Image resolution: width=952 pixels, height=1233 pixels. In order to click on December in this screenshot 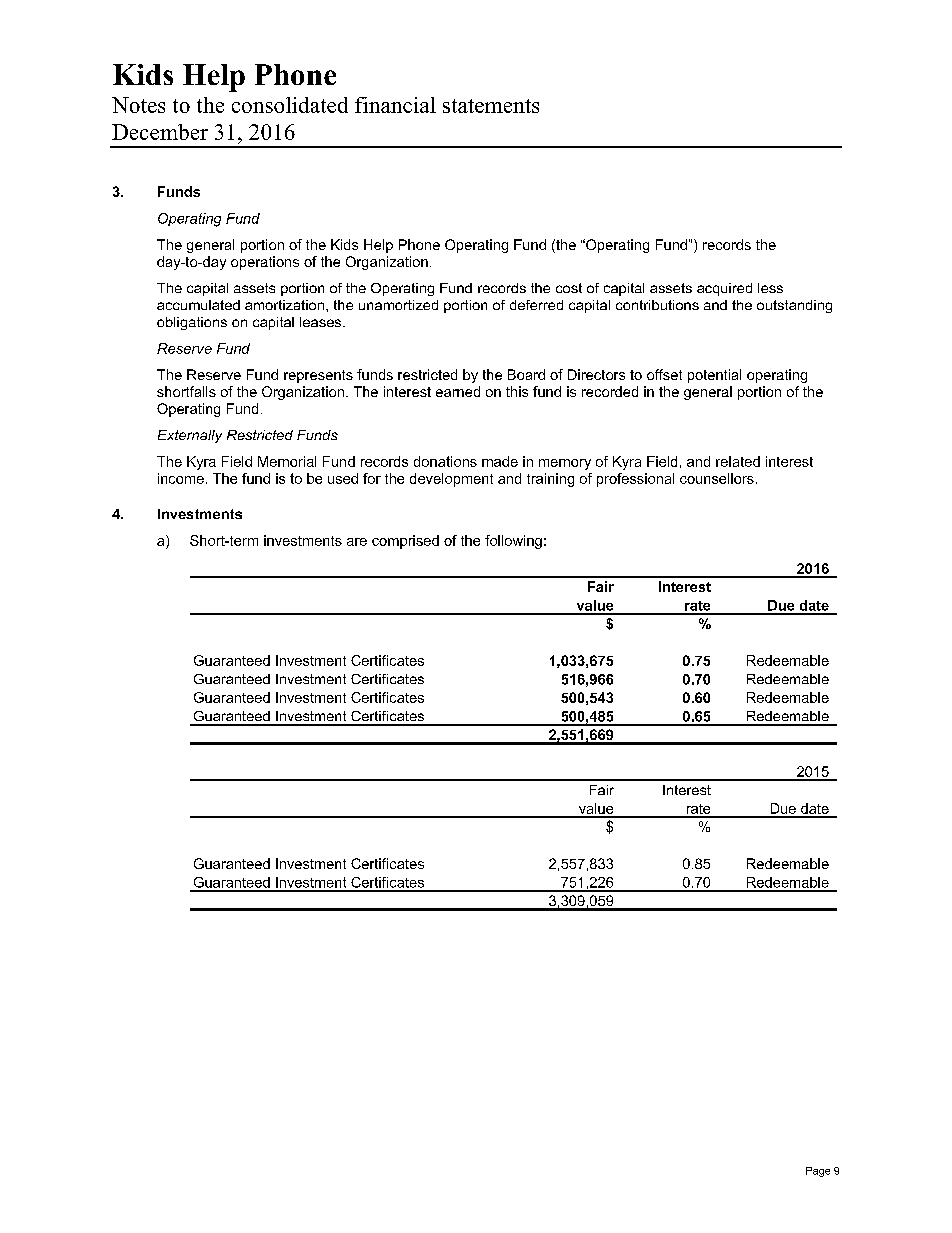, I will do `click(160, 132)`.
